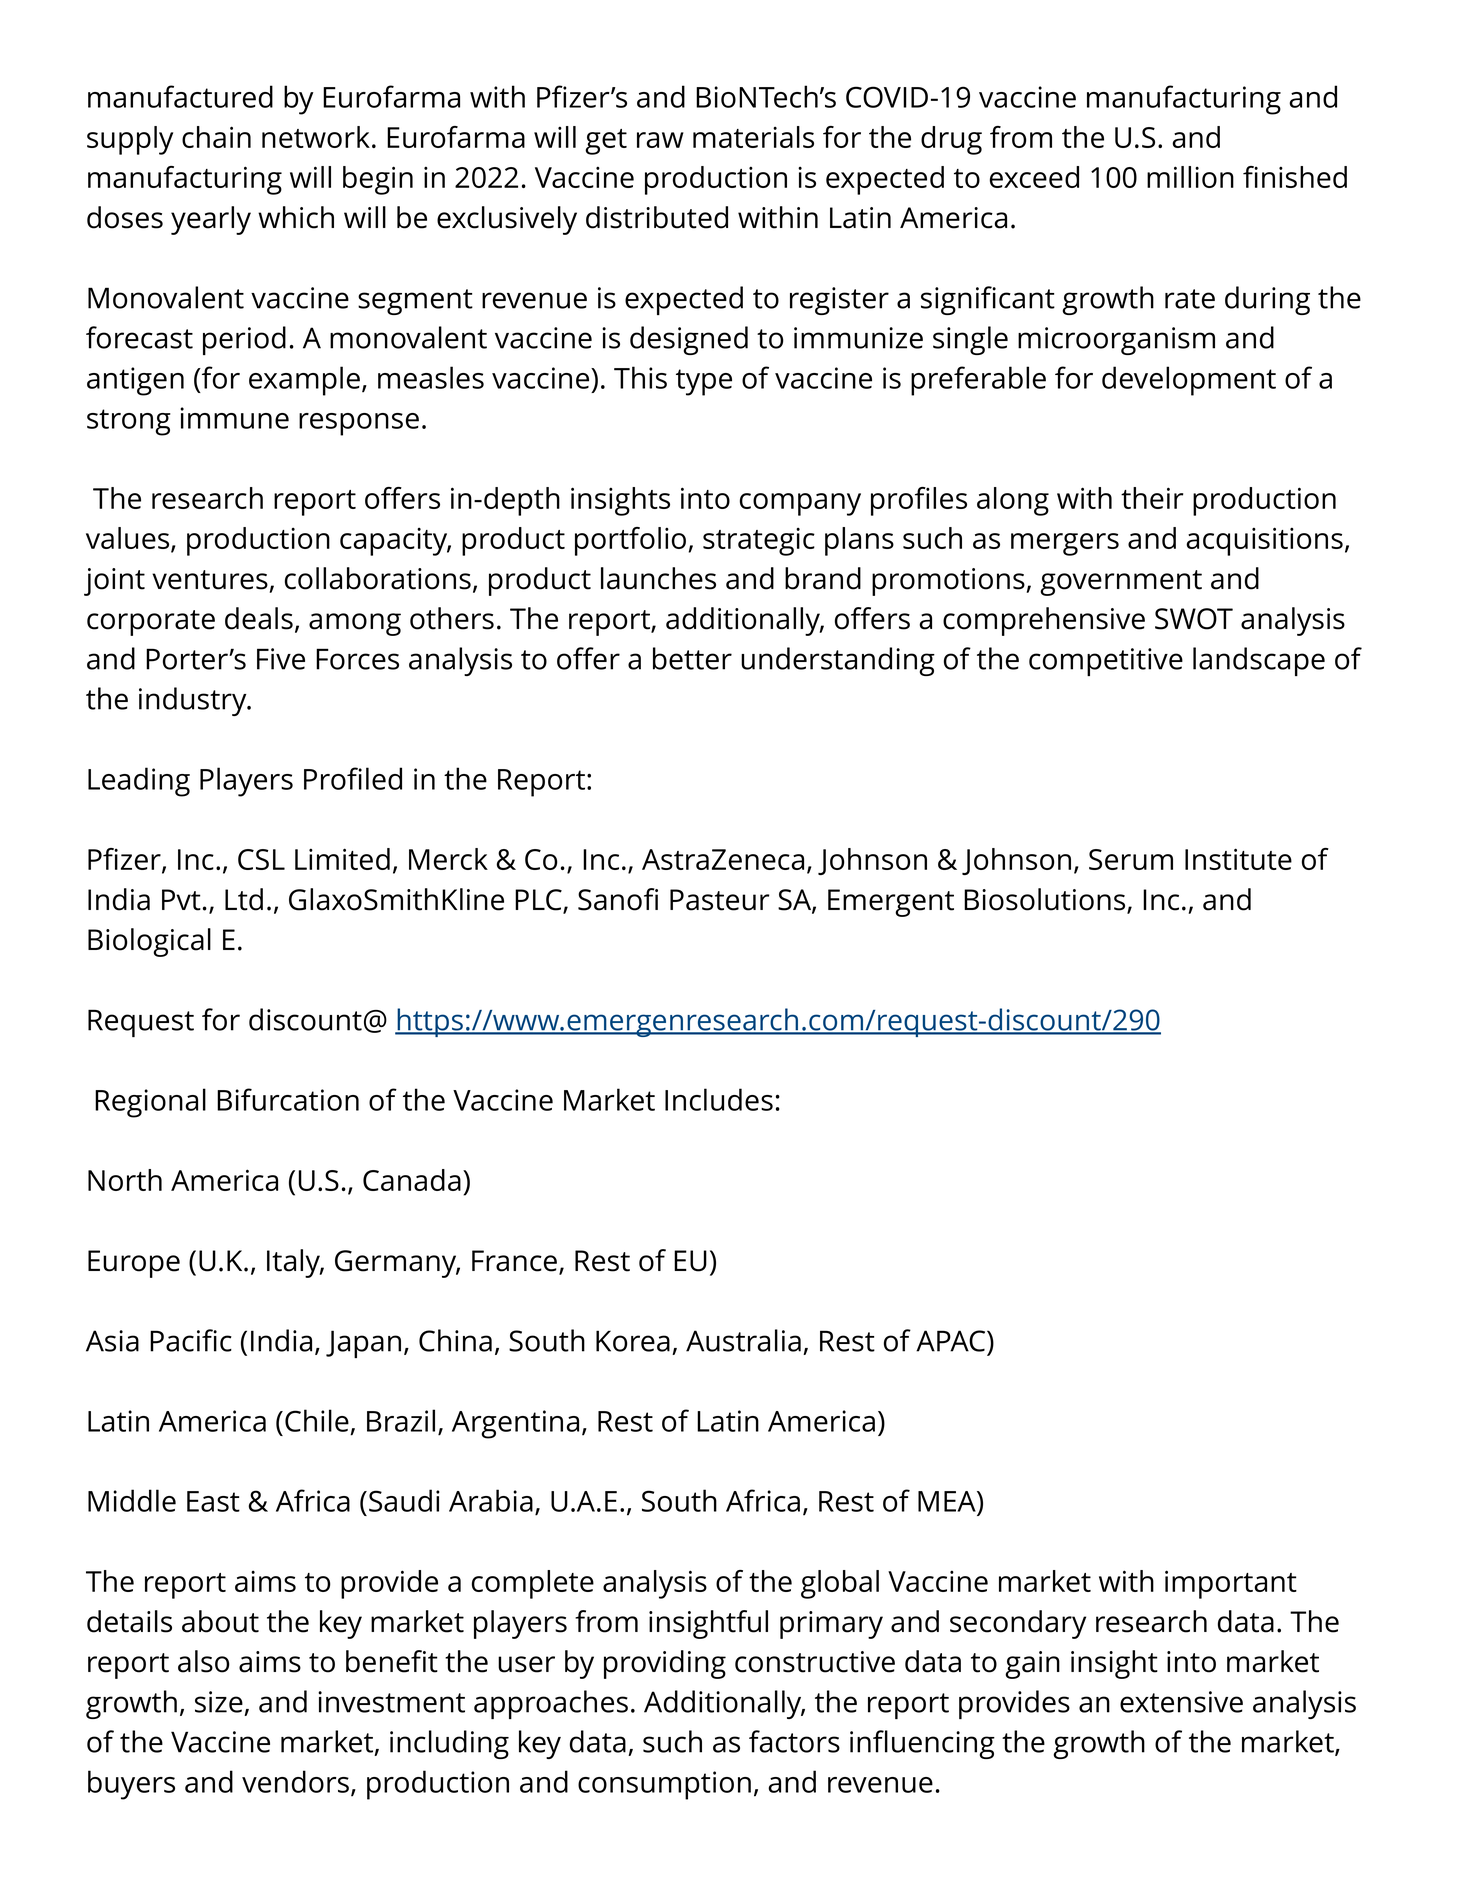 The image size is (1459, 1888). Describe the element at coordinates (1131, 859) in the document. I see `Serum` at that location.
